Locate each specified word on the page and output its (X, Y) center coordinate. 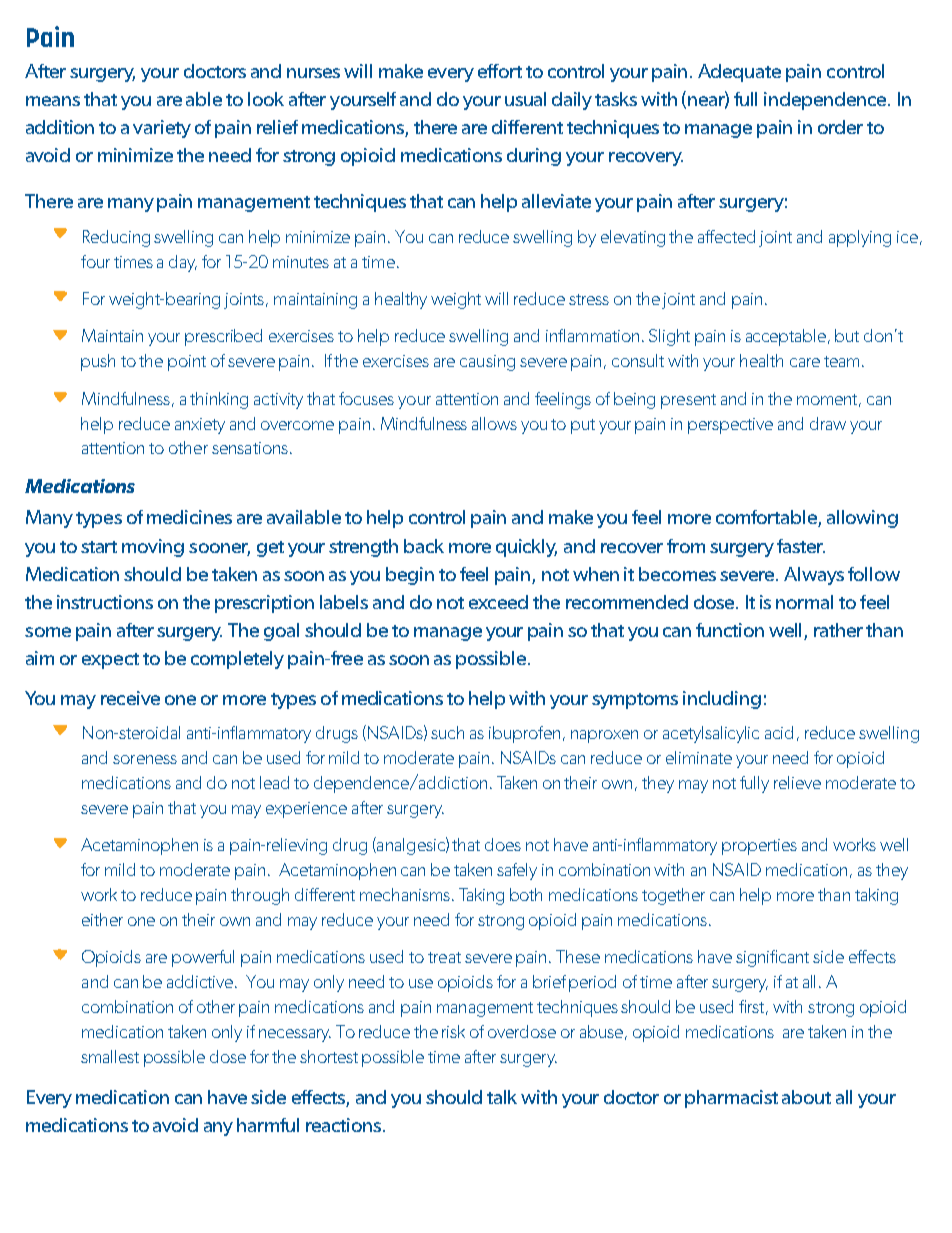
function (730, 630)
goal (281, 632)
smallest (110, 1056)
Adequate (739, 73)
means (53, 101)
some (48, 632)
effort (500, 71)
